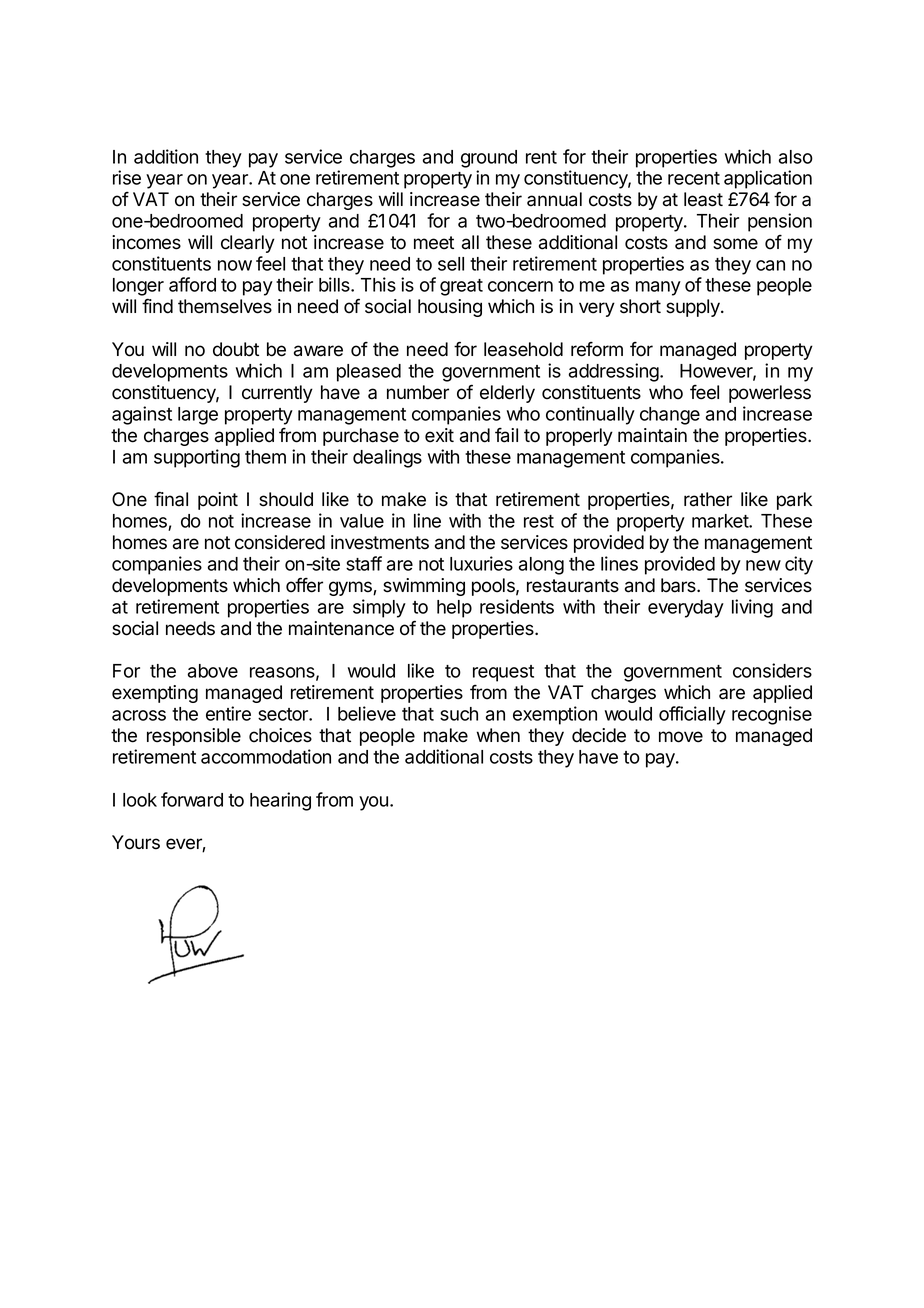  Describe the element at coordinates (304, 585) in the screenshot. I see `offer` at that location.
